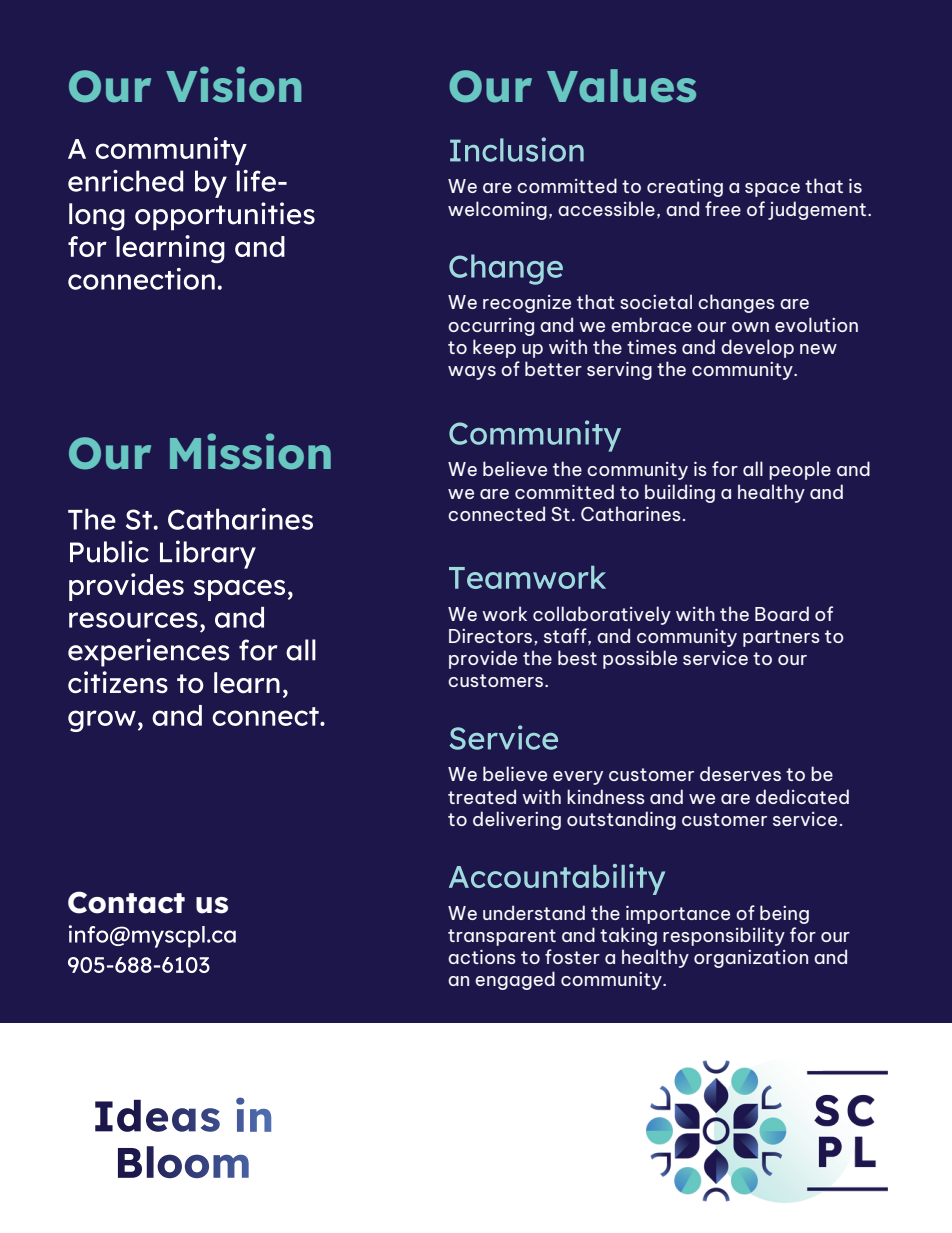 The image size is (952, 1233). What do you see at coordinates (492, 636) in the screenshot?
I see `Directors` at bounding box center [492, 636].
